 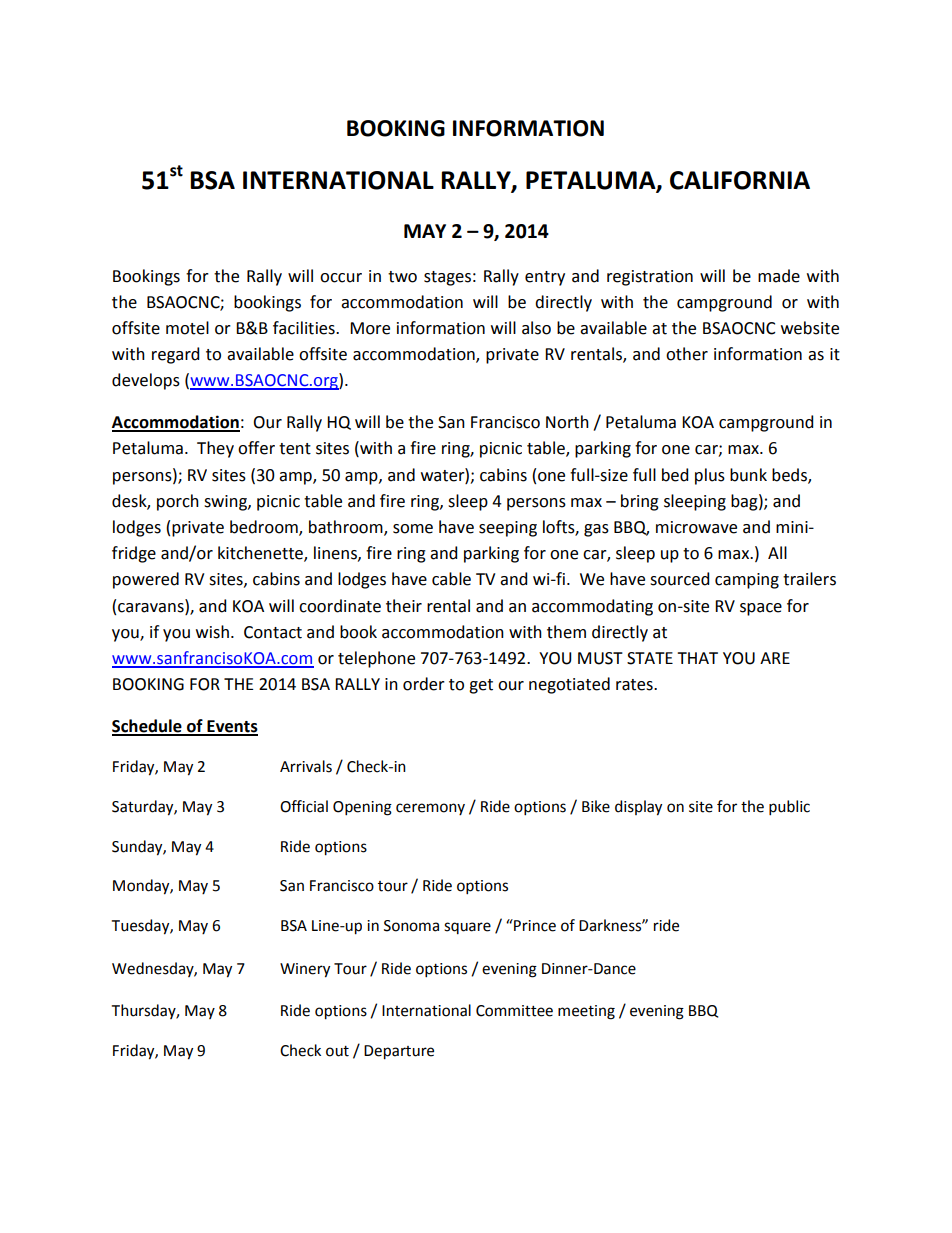 I want to click on cable, so click(x=451, y=579).
